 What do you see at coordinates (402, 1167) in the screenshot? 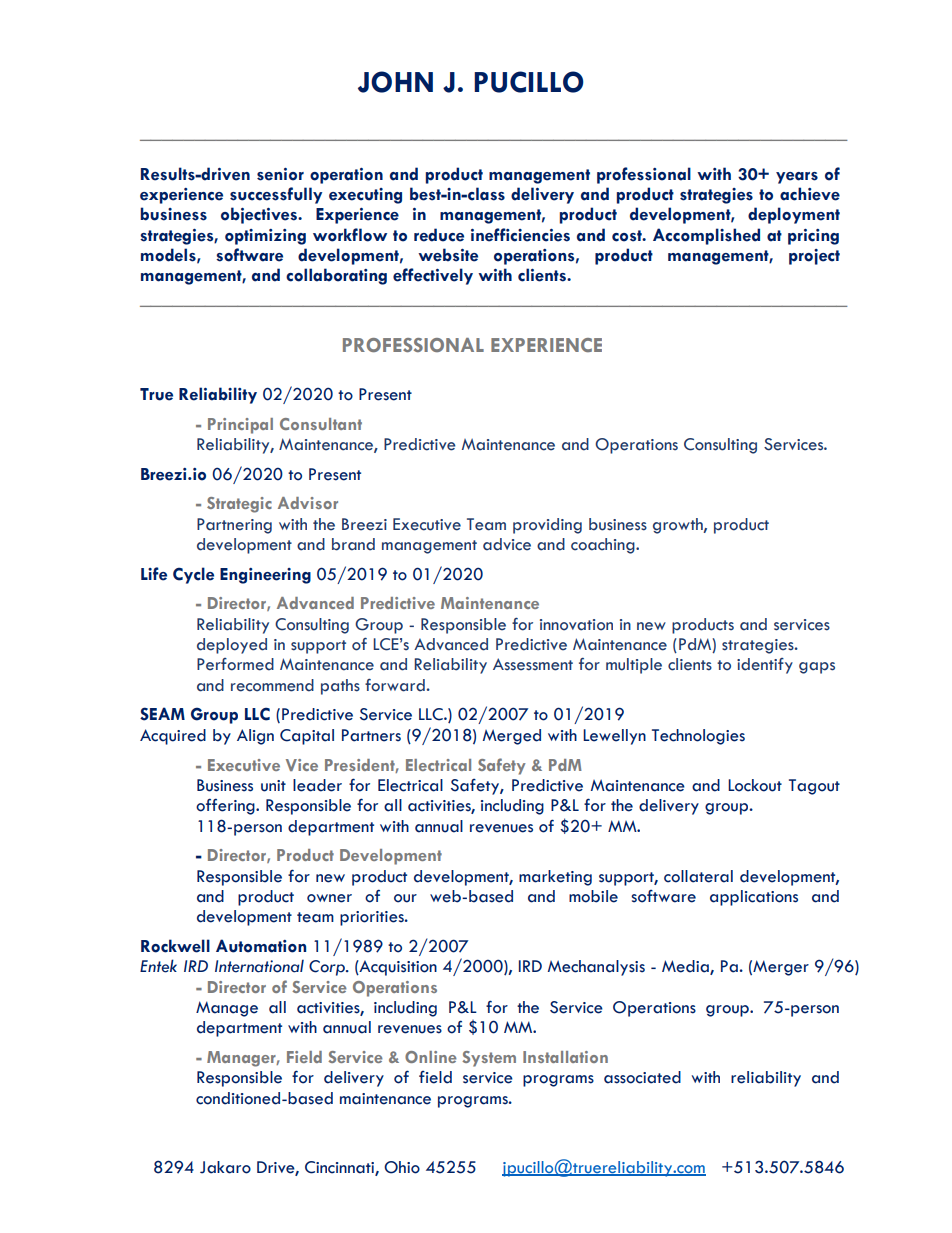
I see `Ohio` at bounding box center [402, 1167].
